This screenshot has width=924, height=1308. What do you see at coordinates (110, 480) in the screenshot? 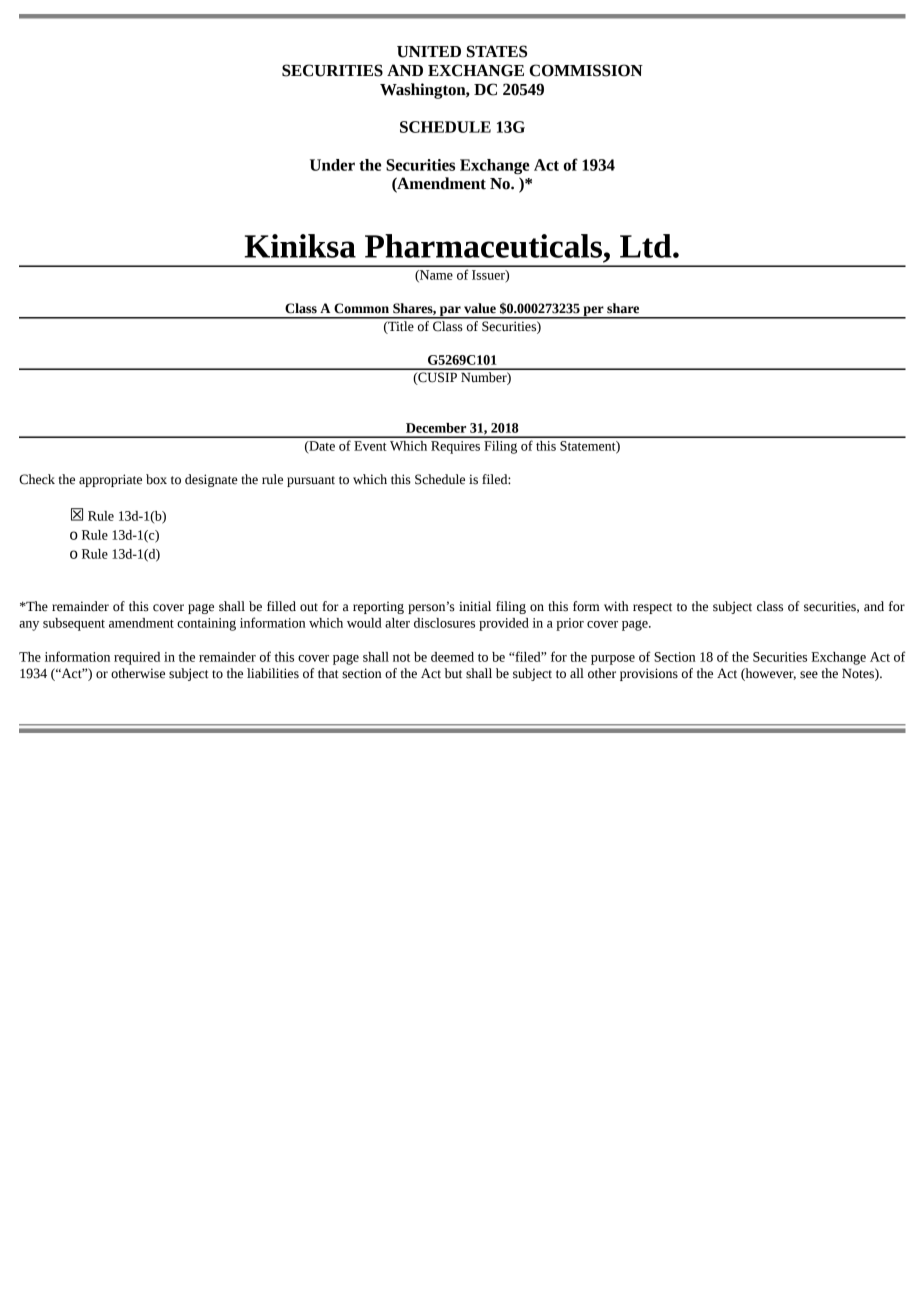
I see `appropriate` at bounding box center [110, 480].
